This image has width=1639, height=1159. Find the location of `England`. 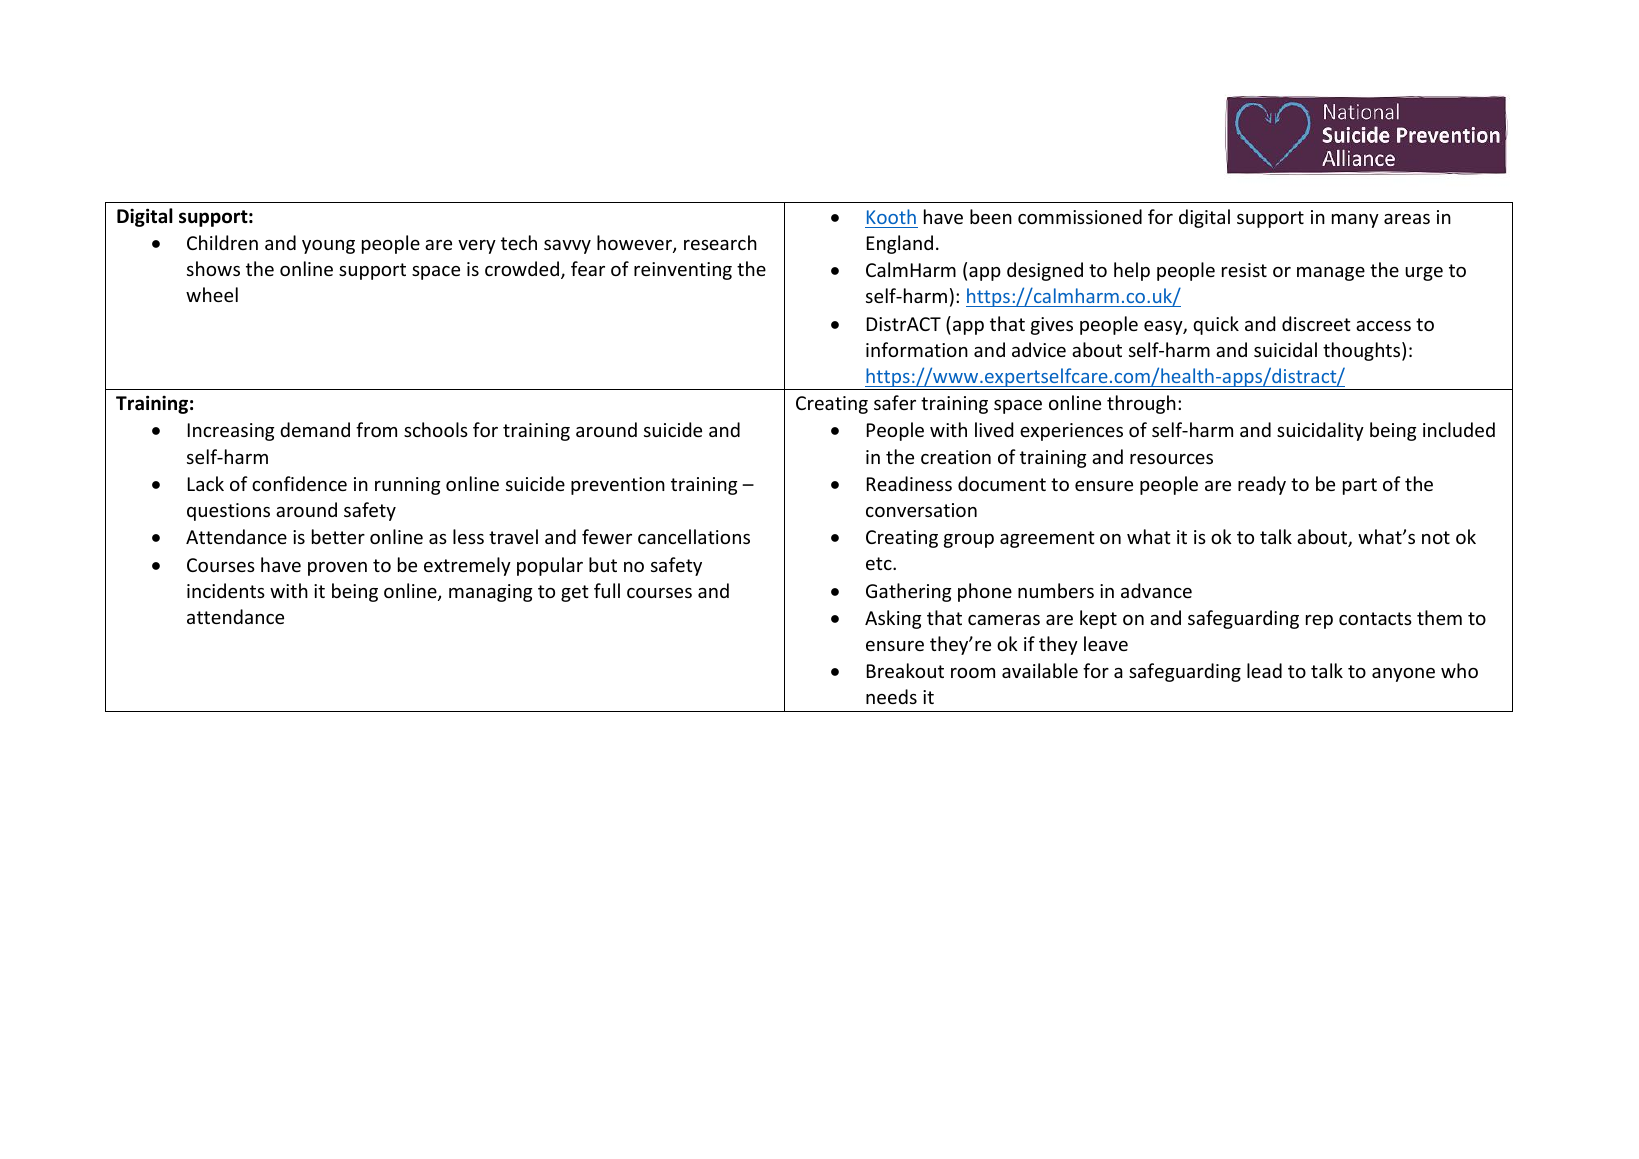

England is located at coordinates (900, 244).
